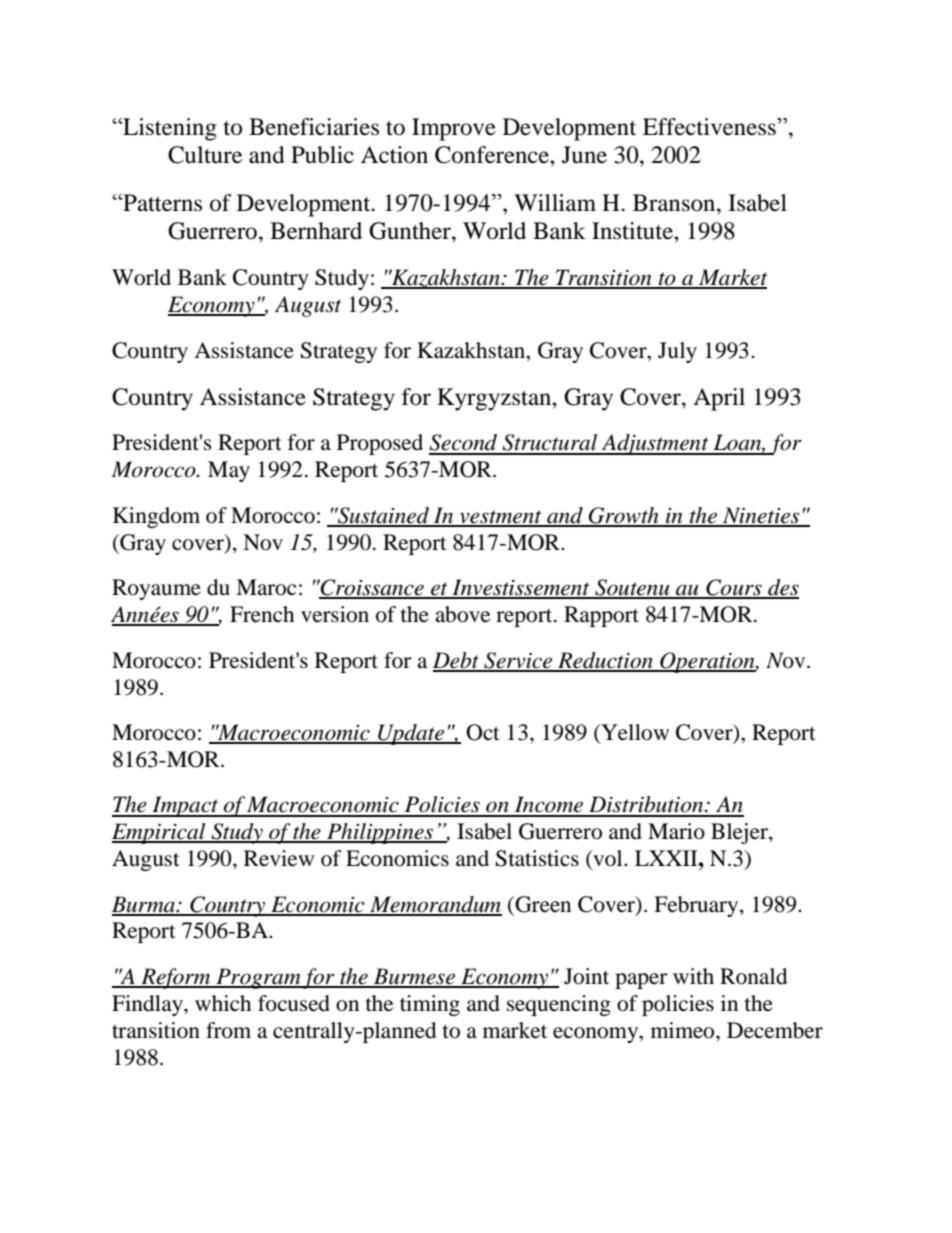  Describe the element at coordinates (262, 614) in the page. I see `French` at that location.
